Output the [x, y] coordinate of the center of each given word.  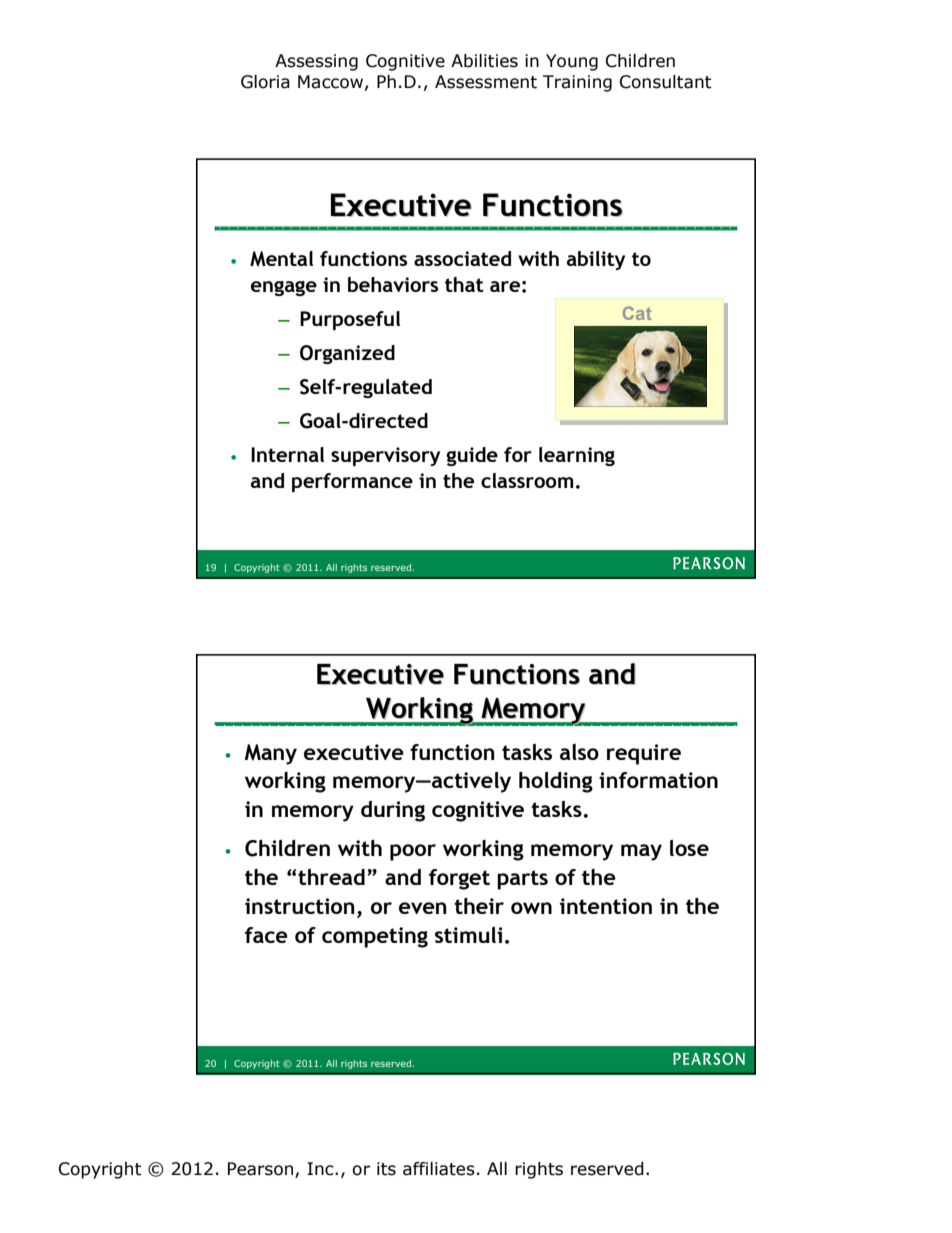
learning [577, 456]
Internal [288, 454]
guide [472, 456]
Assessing [316, 62]
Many [271, 754]
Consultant [665, 82]
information [658, 780]
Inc [321, 1169]
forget [459, 879]
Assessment [486, 82]
